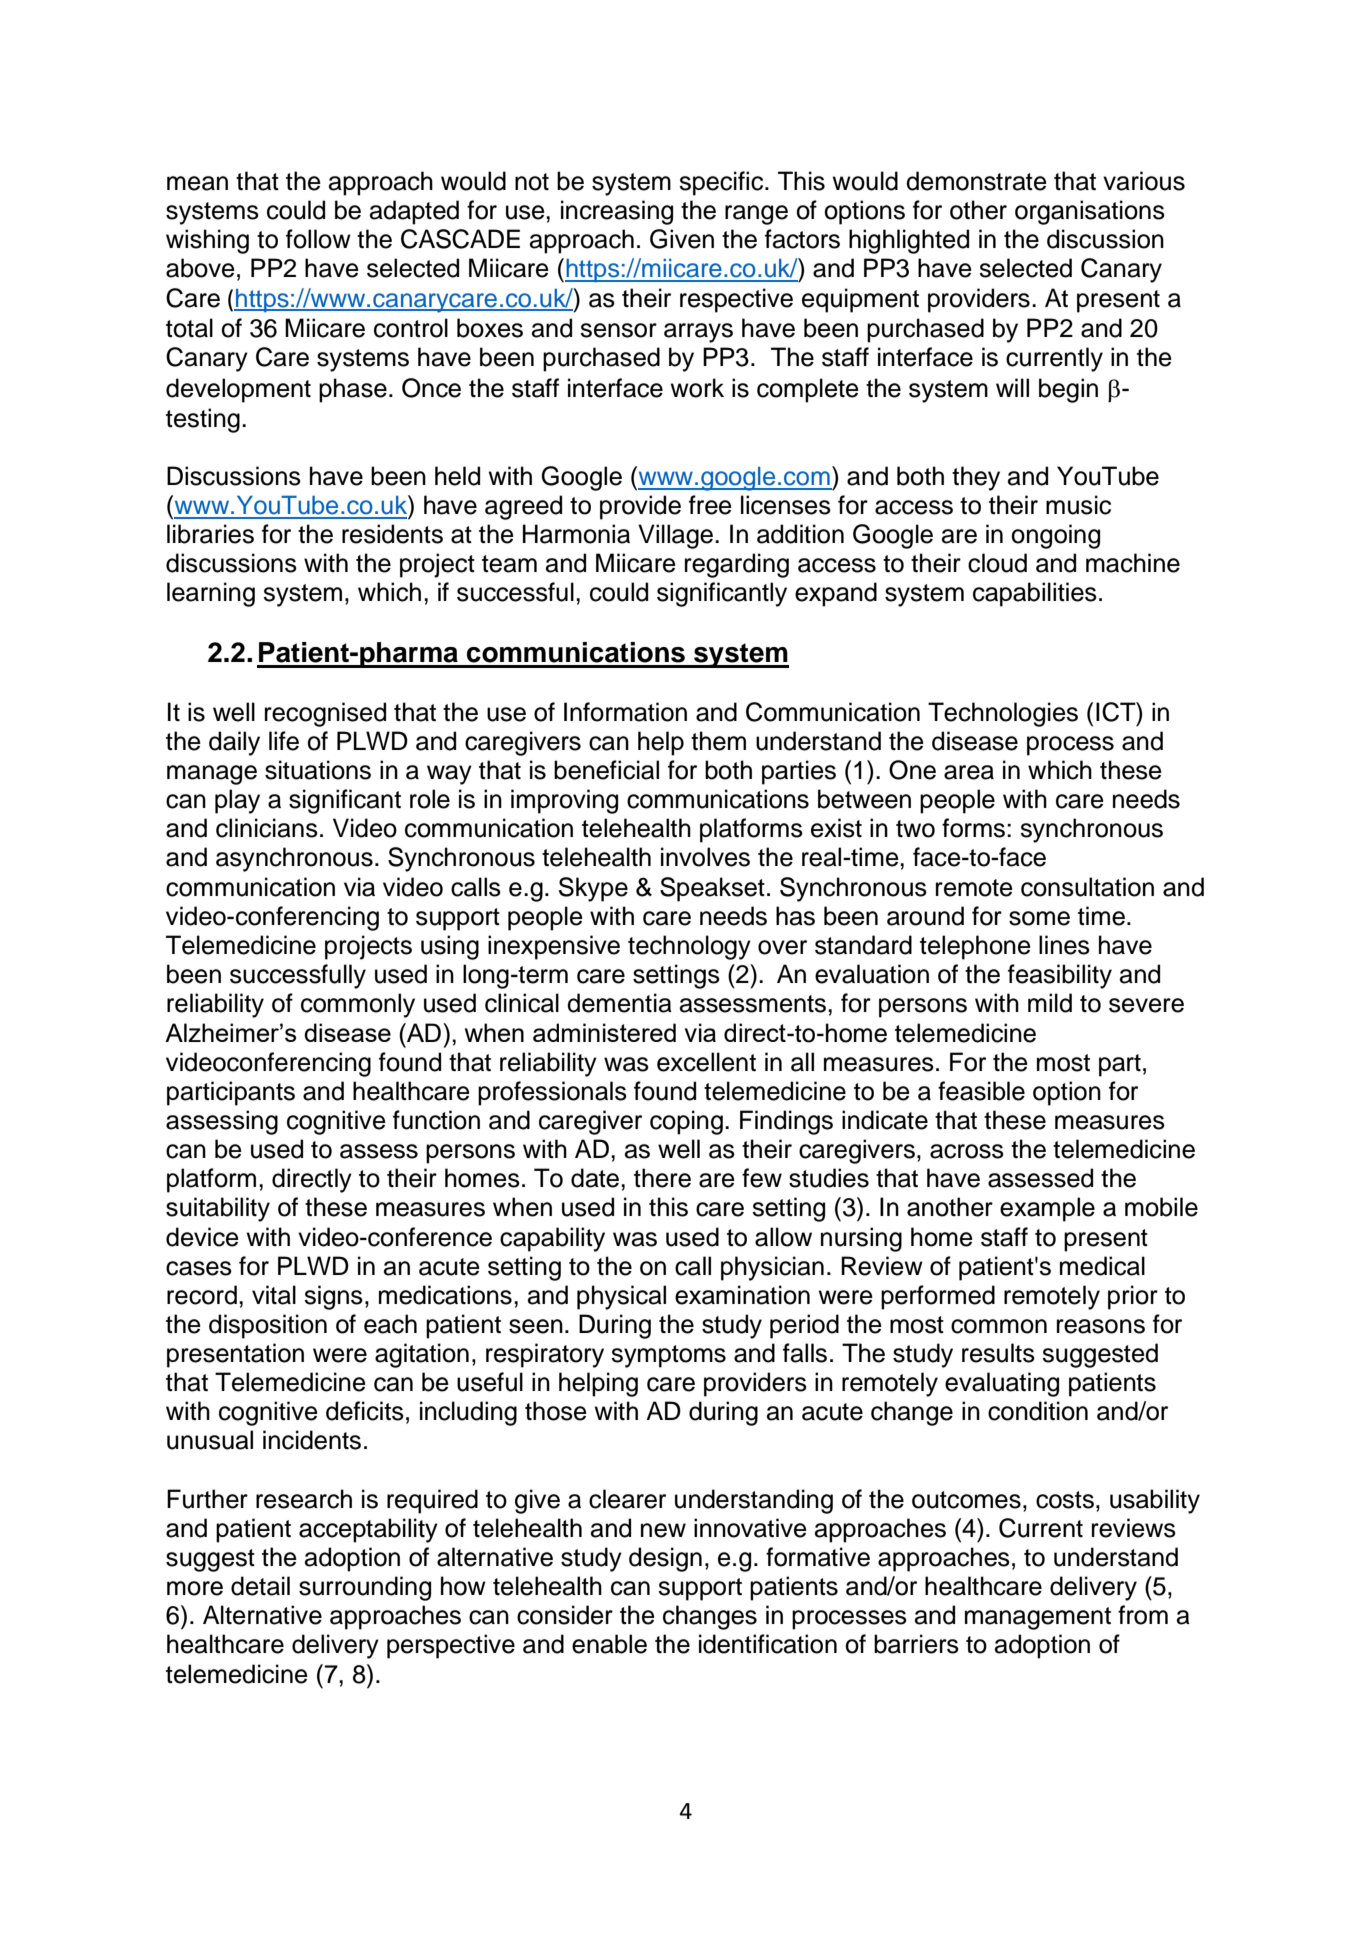  What do you see at coordinates (689, 947) in the document?
I see `technology` at bounding box center [689, 947].
